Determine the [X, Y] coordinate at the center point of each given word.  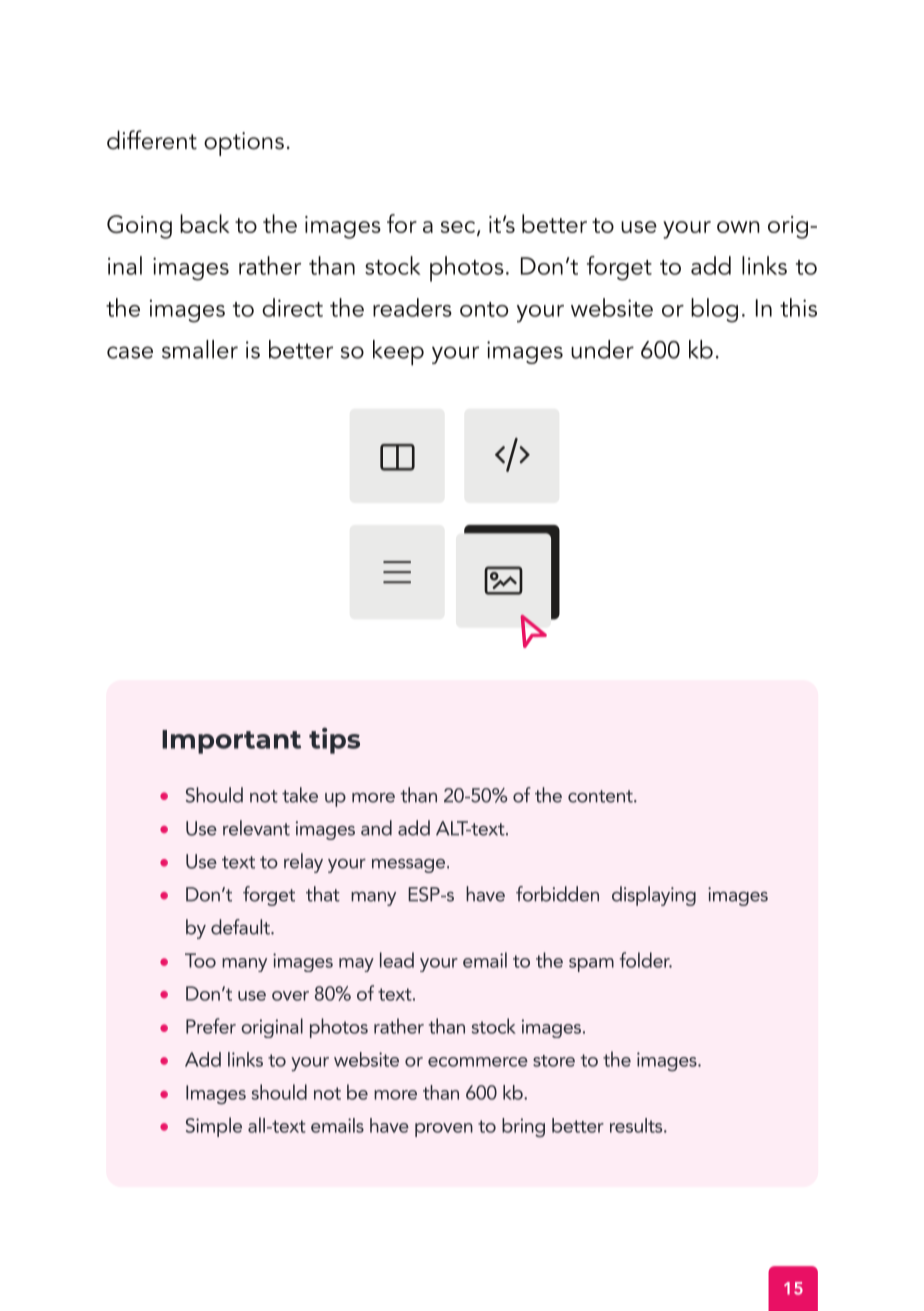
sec [458, 227]
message [408, 865]
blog [714, 310]
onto [484, 309]
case [130, 352]
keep [398, 353]
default [241, 927]
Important [231, 742]
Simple [214, 1127]
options [244, 144]
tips [334, 740]
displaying [654, 896]
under [602, 349]
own [738, 227]
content [601, 796]
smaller [200, 349]
